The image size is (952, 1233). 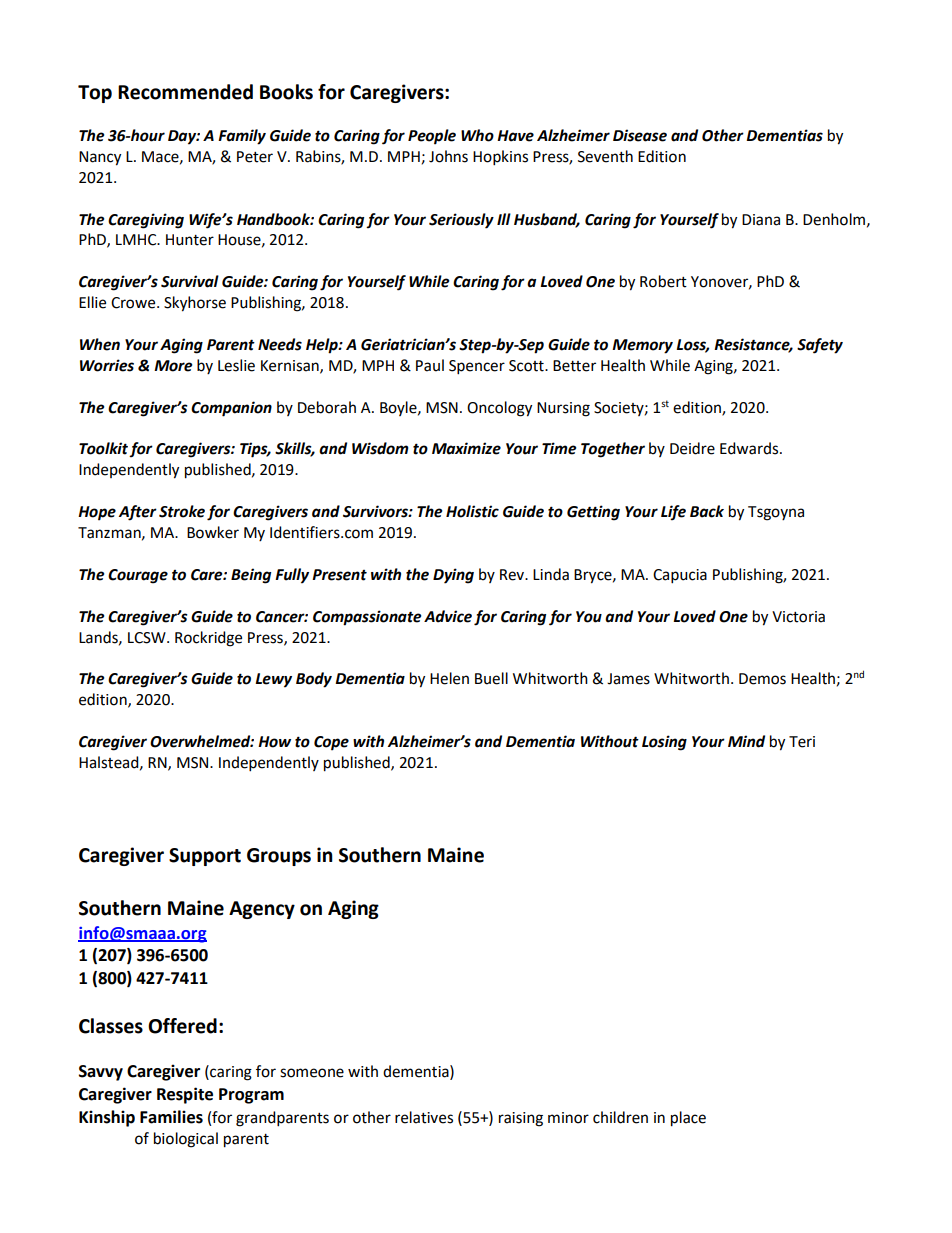 What do you see at coordinates (477, 135) in the image?
I see `Who` at bounding box center [477, 135].
